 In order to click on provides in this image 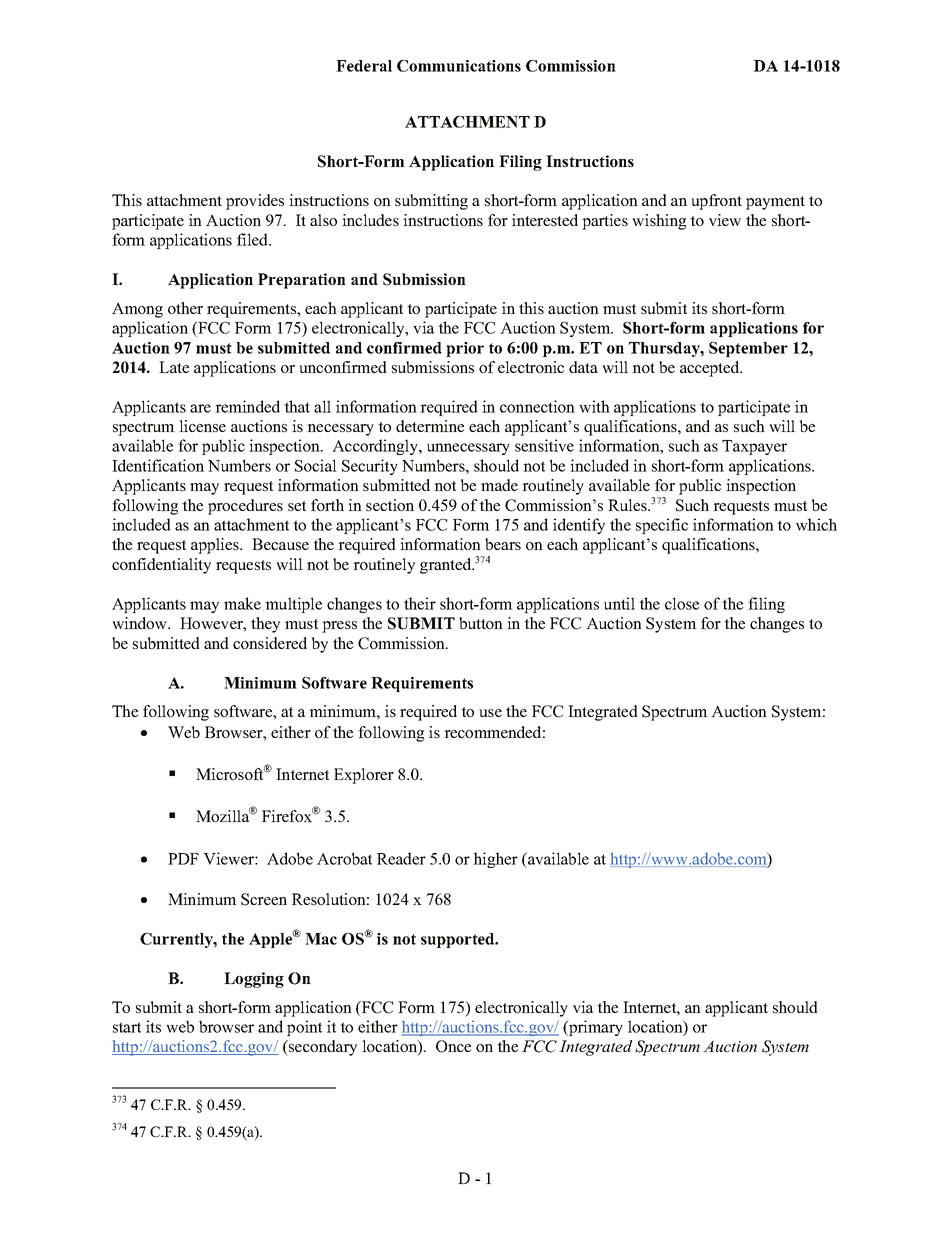, I will do `click(255, 202)`.
